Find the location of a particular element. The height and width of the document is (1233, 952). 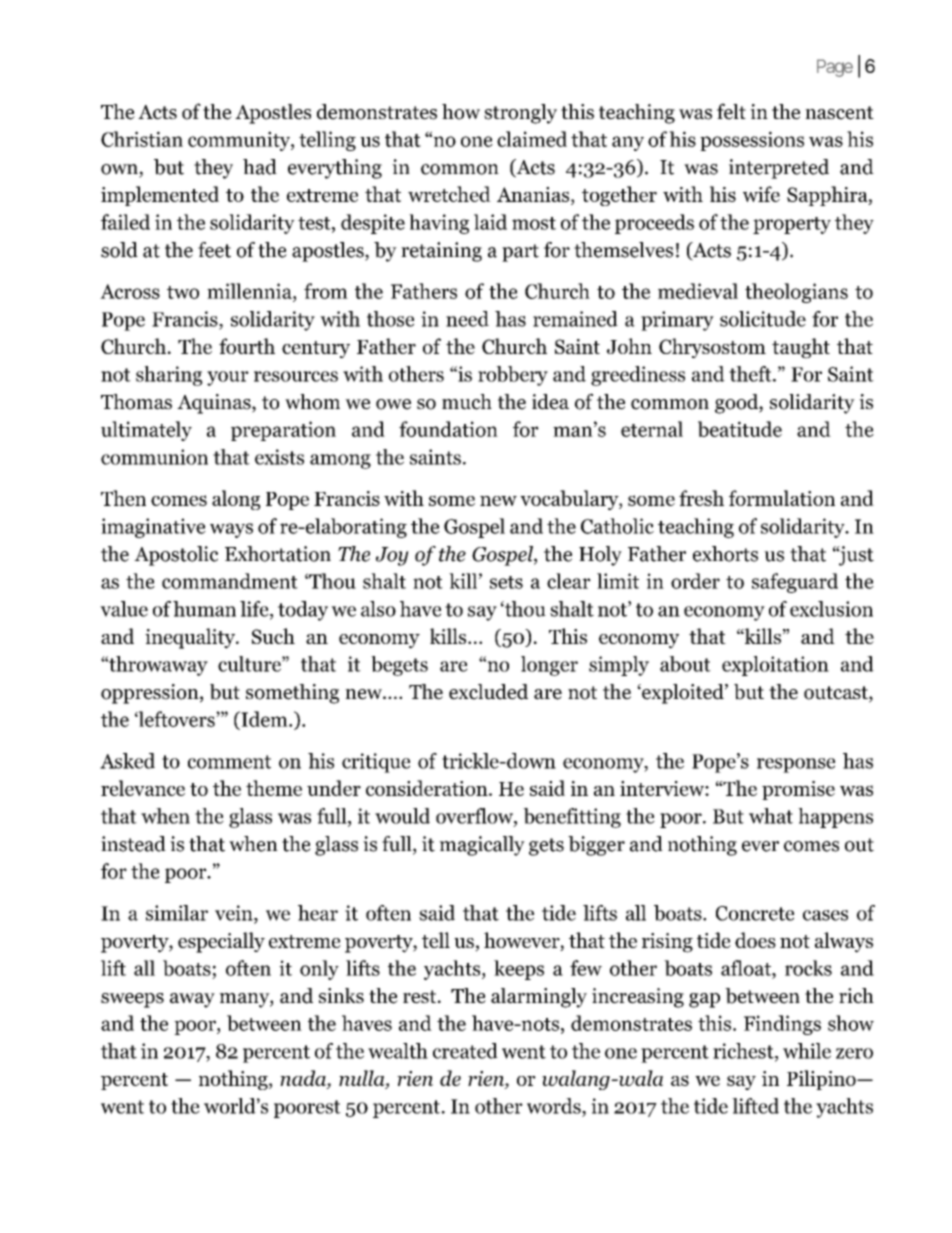

possessions is located at coordinates (752, 141).
